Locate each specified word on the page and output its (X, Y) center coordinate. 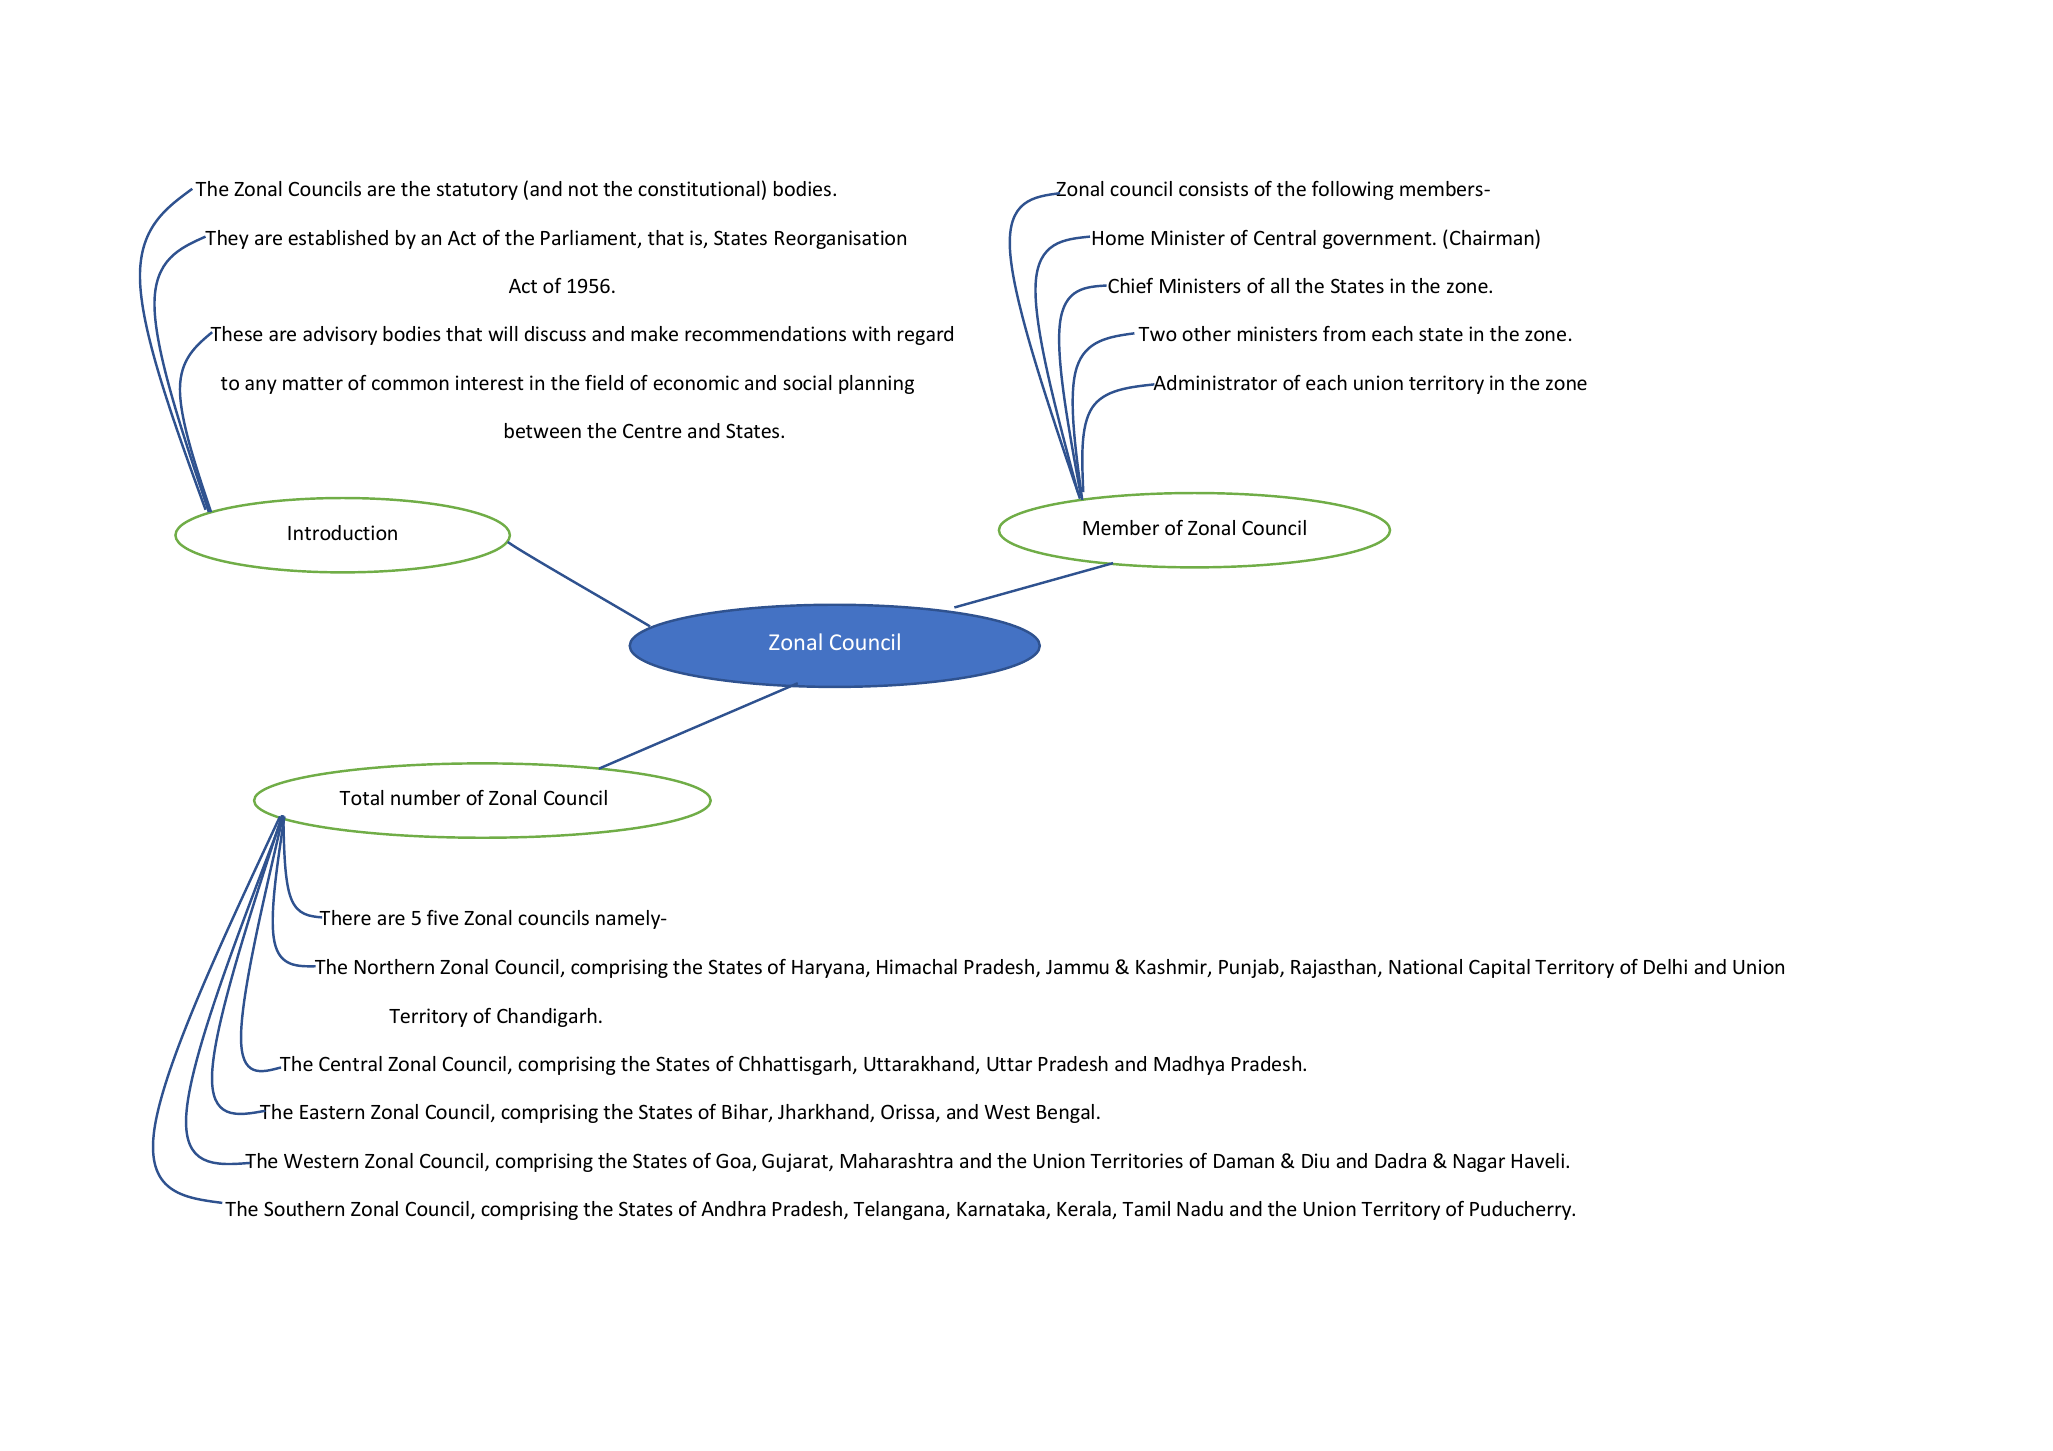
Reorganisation (840, 239)
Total (361, 797)
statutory (477, 191)
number (425, 797)
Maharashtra (897, 1160)
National (1425, 966)
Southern (304, 1208)
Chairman (1493, 237)
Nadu (1200, 1208)
